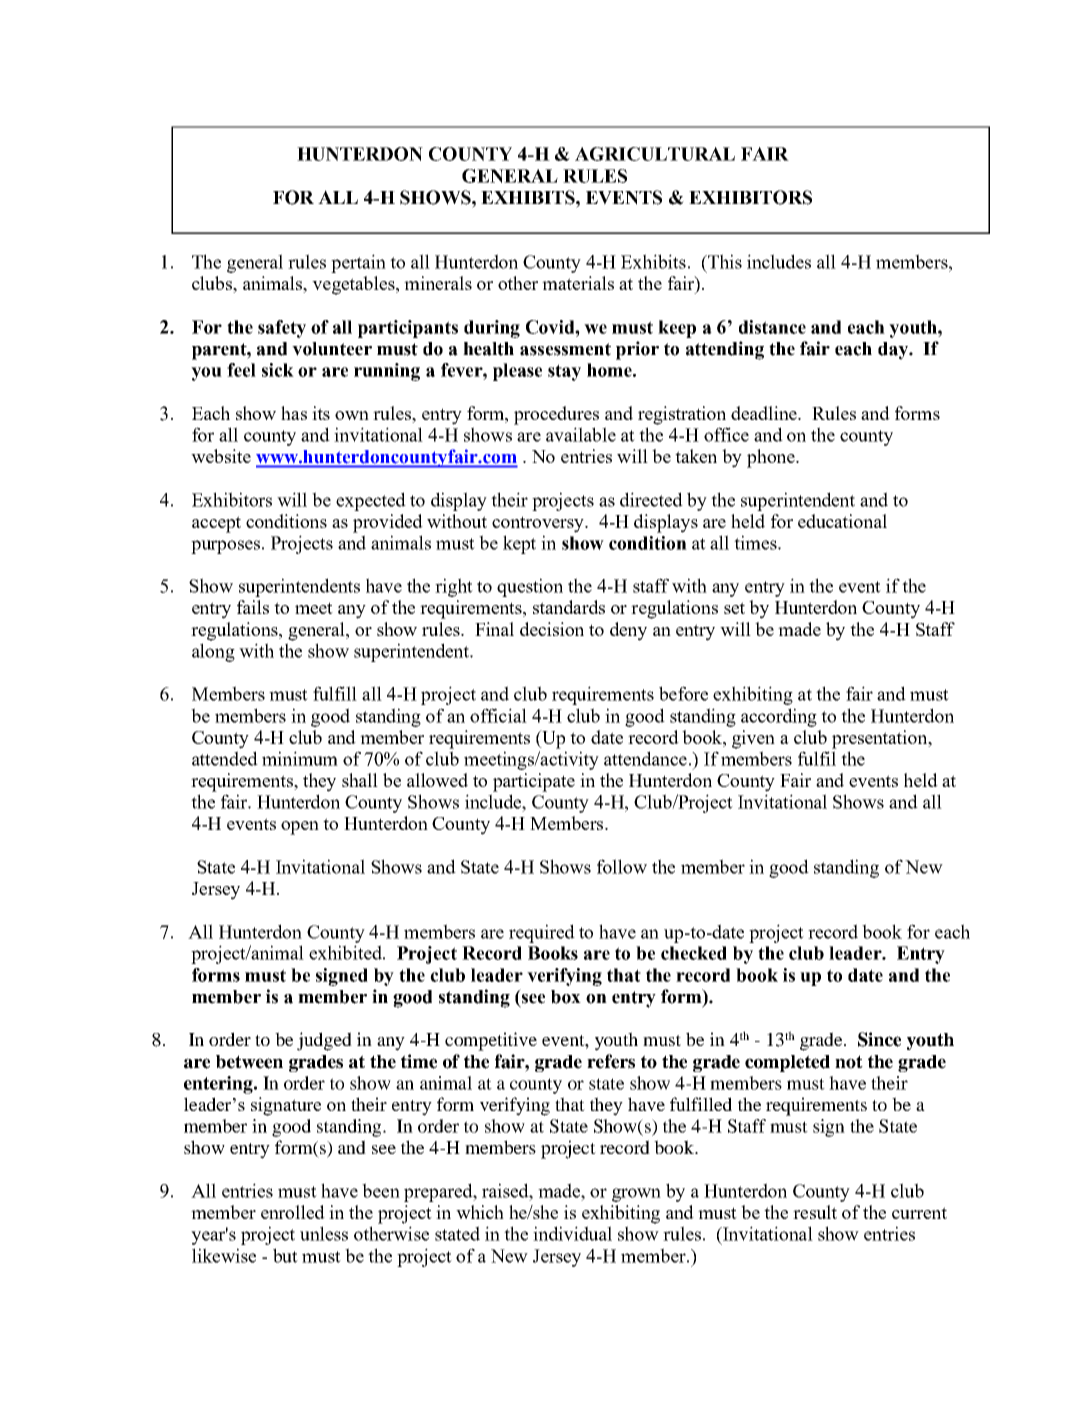 The height and width of the screenshot is (1404, 1085). Describe the element at coordinates (293, 1212) in the screenshot. I see `enrolled` at that location.
